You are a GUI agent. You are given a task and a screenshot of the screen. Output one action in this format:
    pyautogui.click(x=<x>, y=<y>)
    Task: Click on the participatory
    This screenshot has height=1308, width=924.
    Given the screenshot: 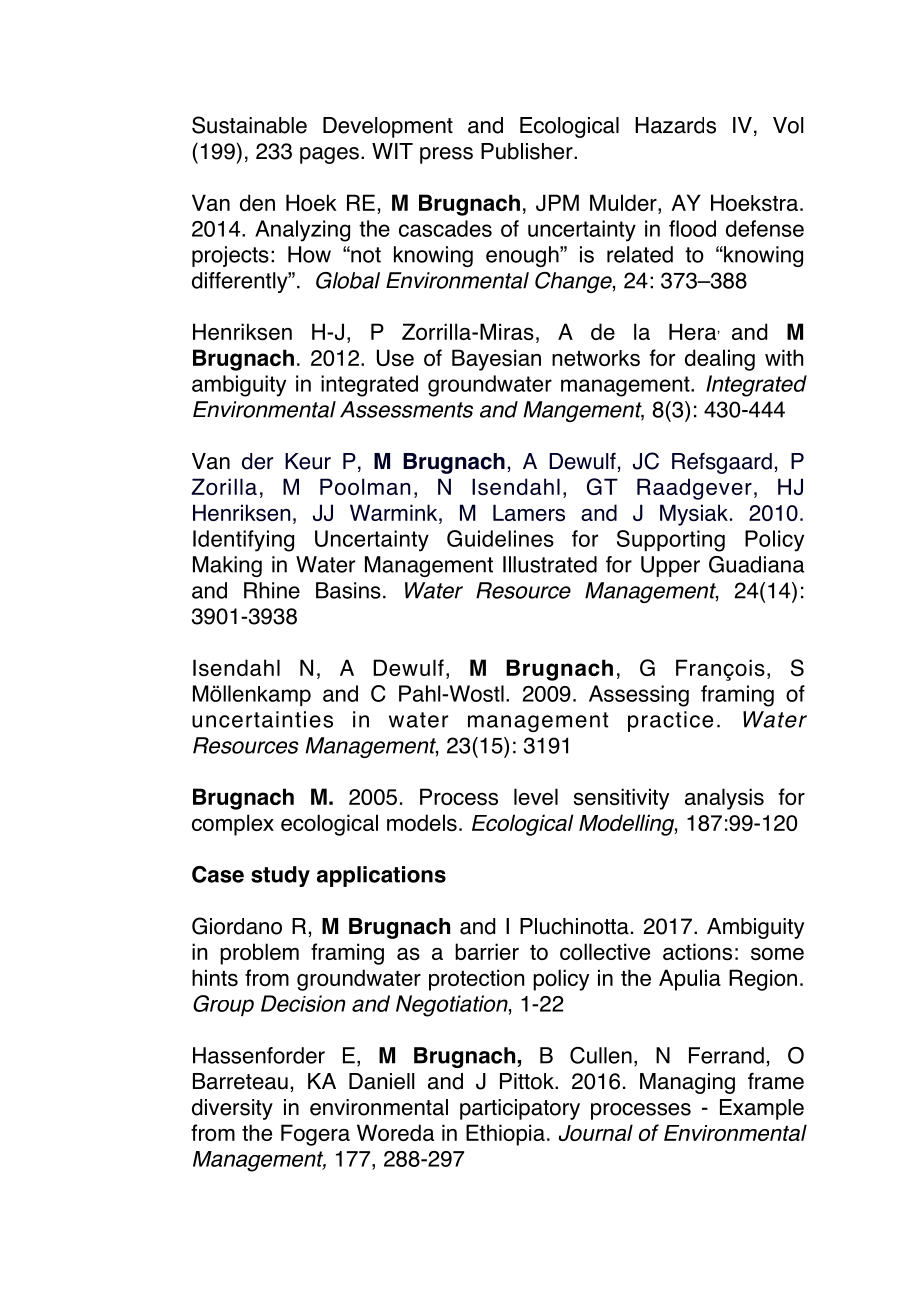 What is the action you would take?
    pyautogui.click(x=520, y=1109)
